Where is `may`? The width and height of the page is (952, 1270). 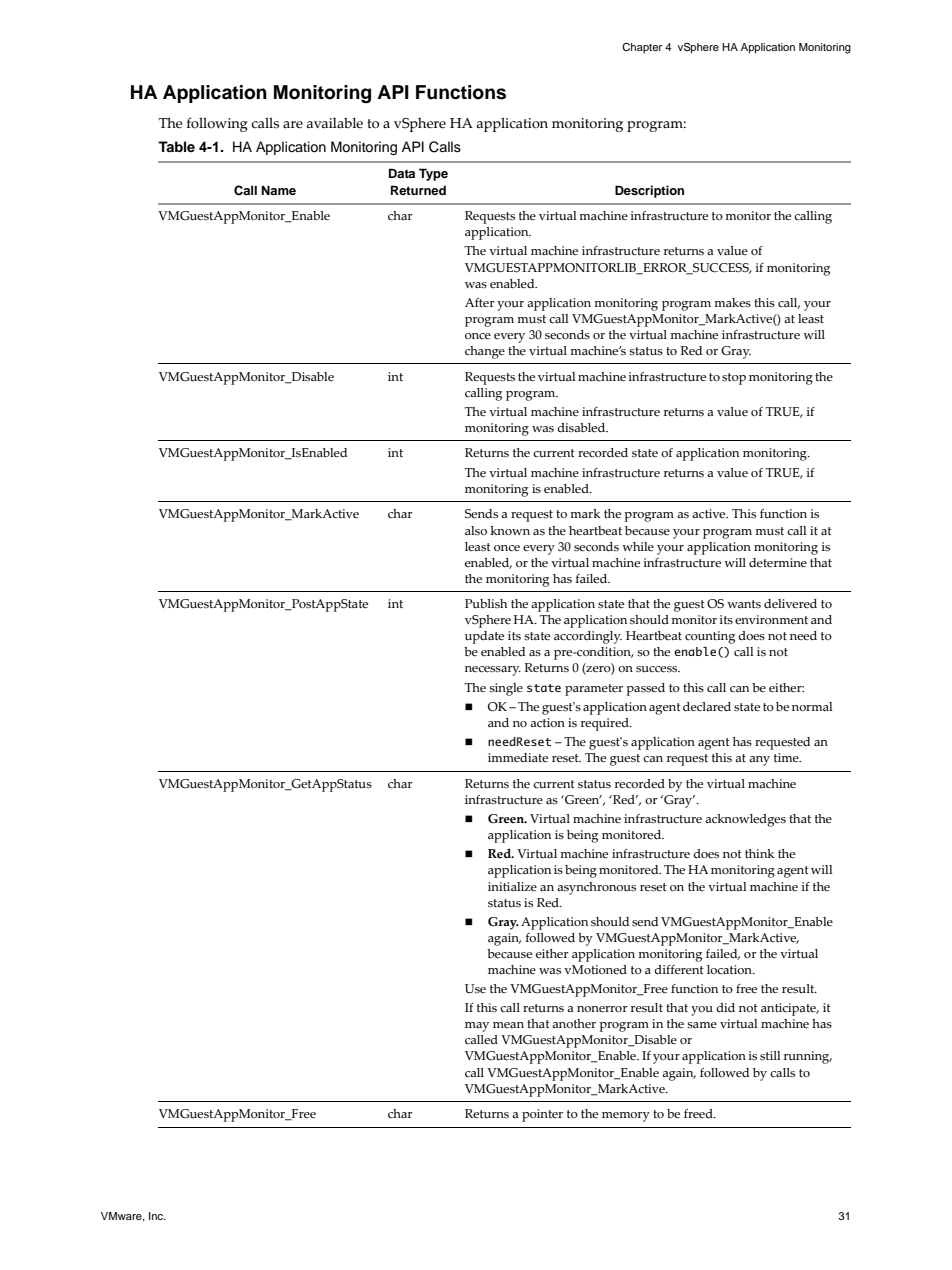 may is located at coordinates (477, 1027).
